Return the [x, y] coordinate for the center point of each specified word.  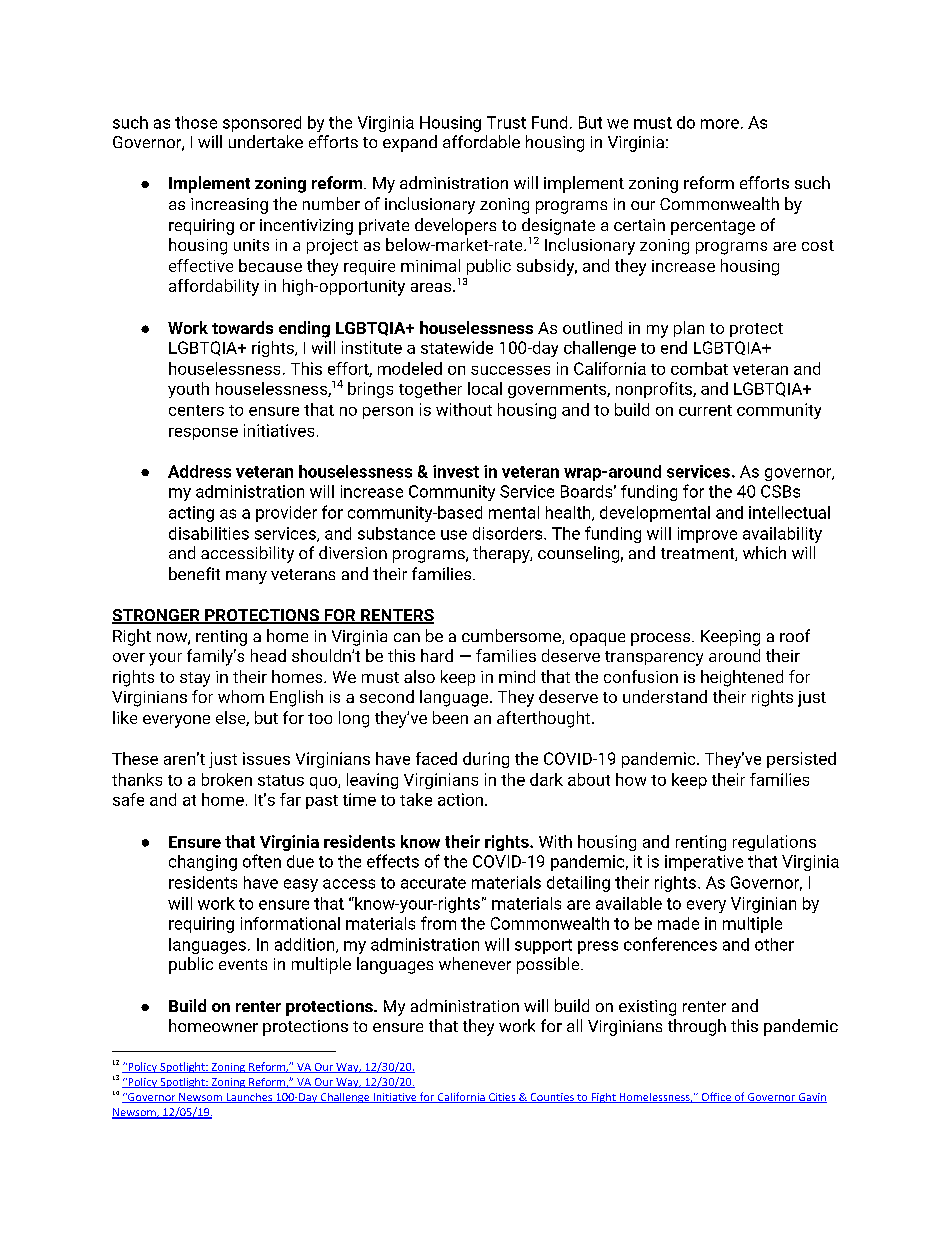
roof [795, 635]
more [720, 124]
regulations [774, 843]
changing [203, 863]
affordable [481, 141]
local [485, 388]
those [196, 122]
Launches [249, 1098]
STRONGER [157, 616]
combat [699, 368]
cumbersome [512, 636]
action [460, 799]
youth [188, 390]
